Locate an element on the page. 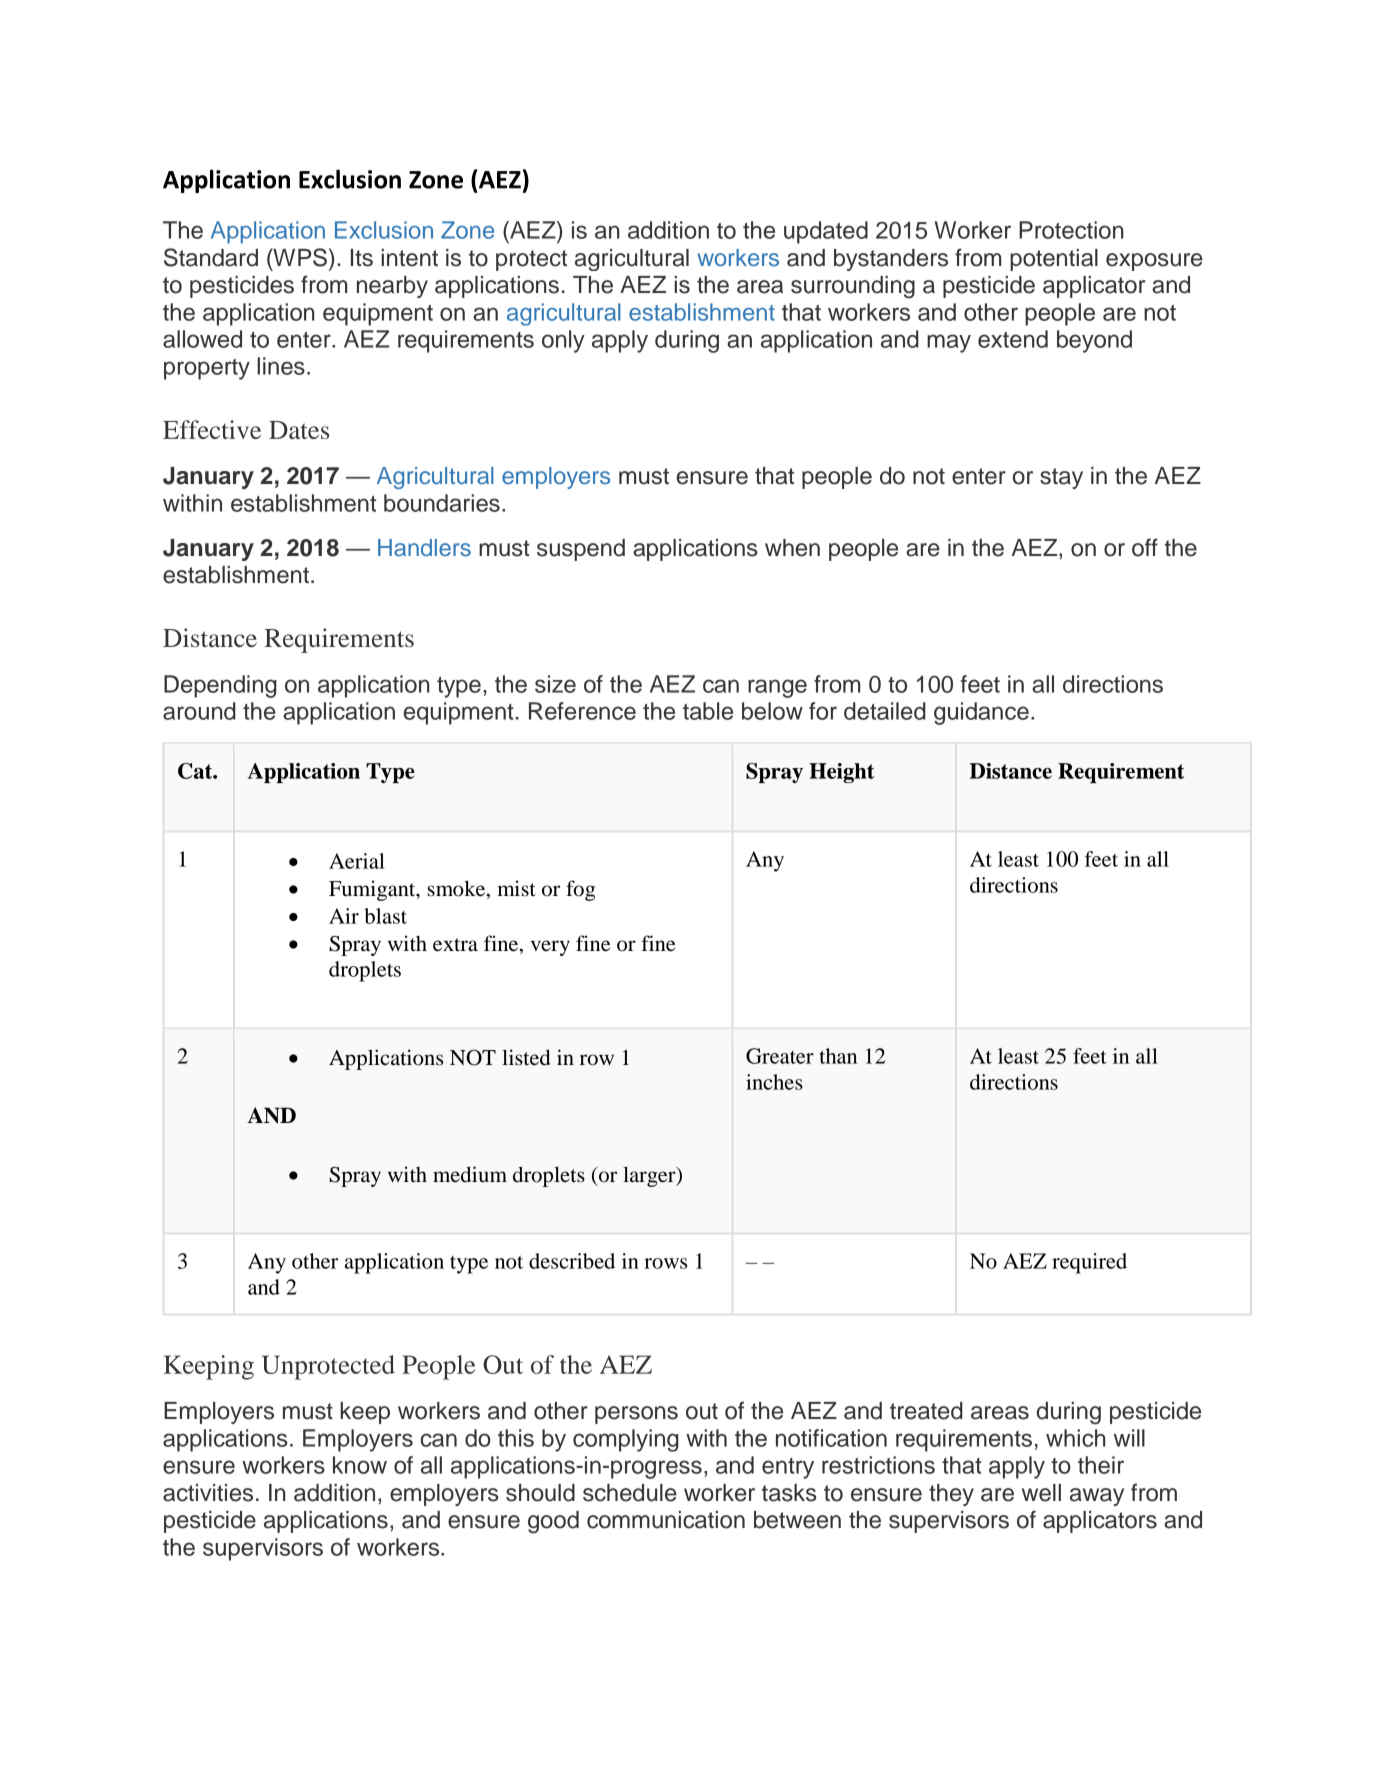 This image has width=1383, height=1790. guidance is located at coordinates (981, 713).
